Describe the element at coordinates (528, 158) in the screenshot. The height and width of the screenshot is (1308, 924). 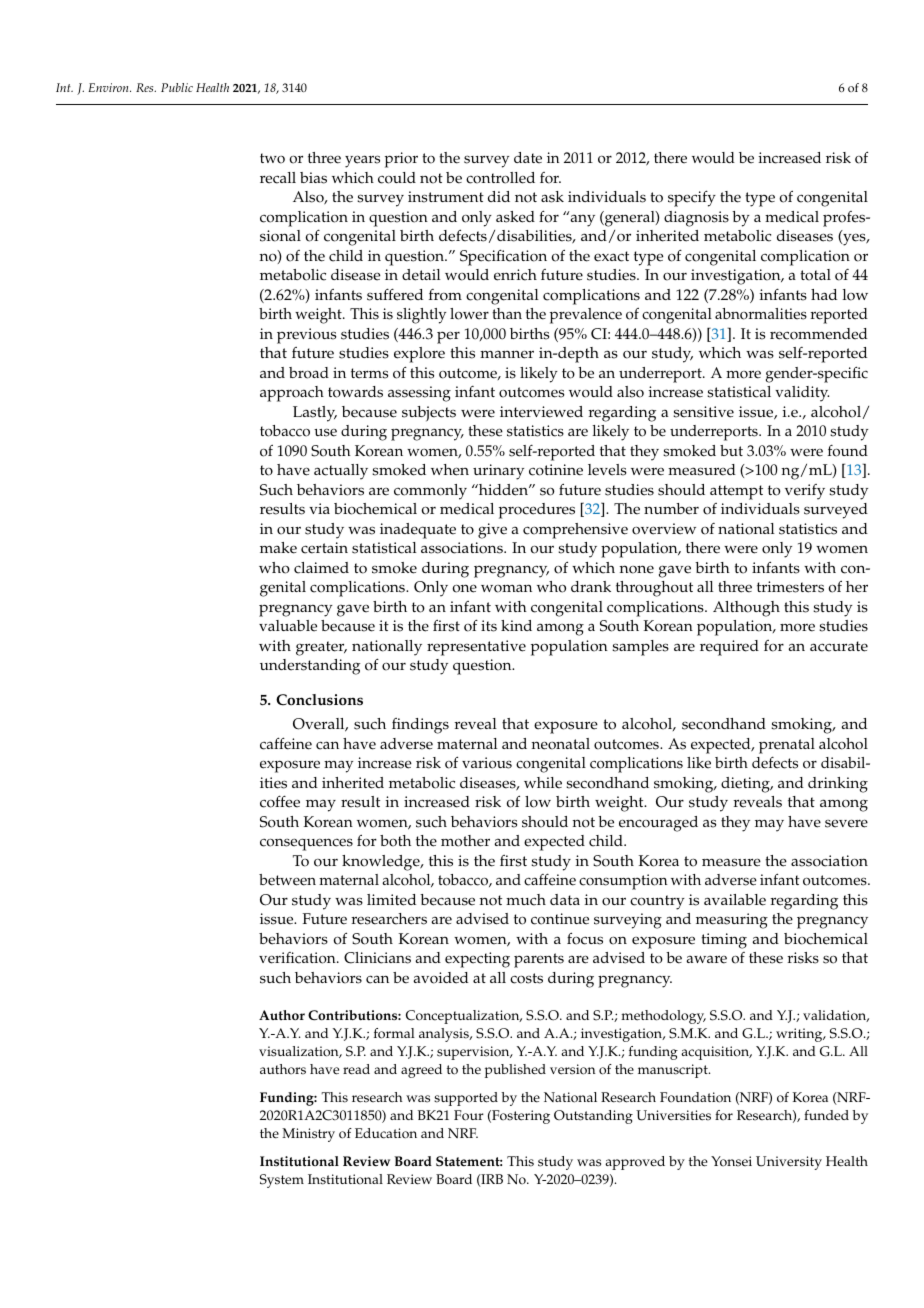
I see `date` at that location.
